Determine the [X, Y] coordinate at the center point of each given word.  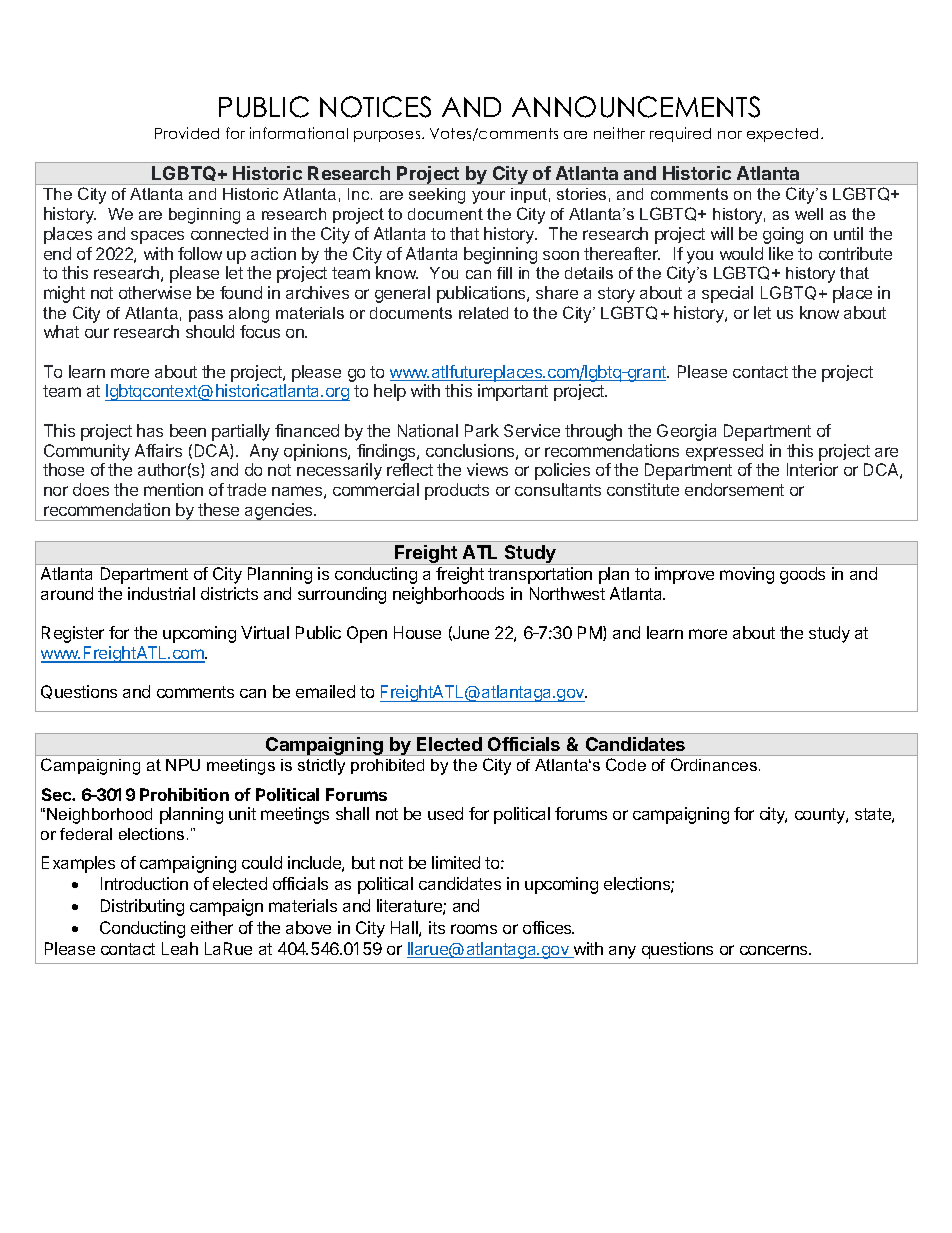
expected [784, 135]
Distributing [142, 907]
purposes [388, 136]
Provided [187, 133]
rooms [474, 929]
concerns [775, 950]
